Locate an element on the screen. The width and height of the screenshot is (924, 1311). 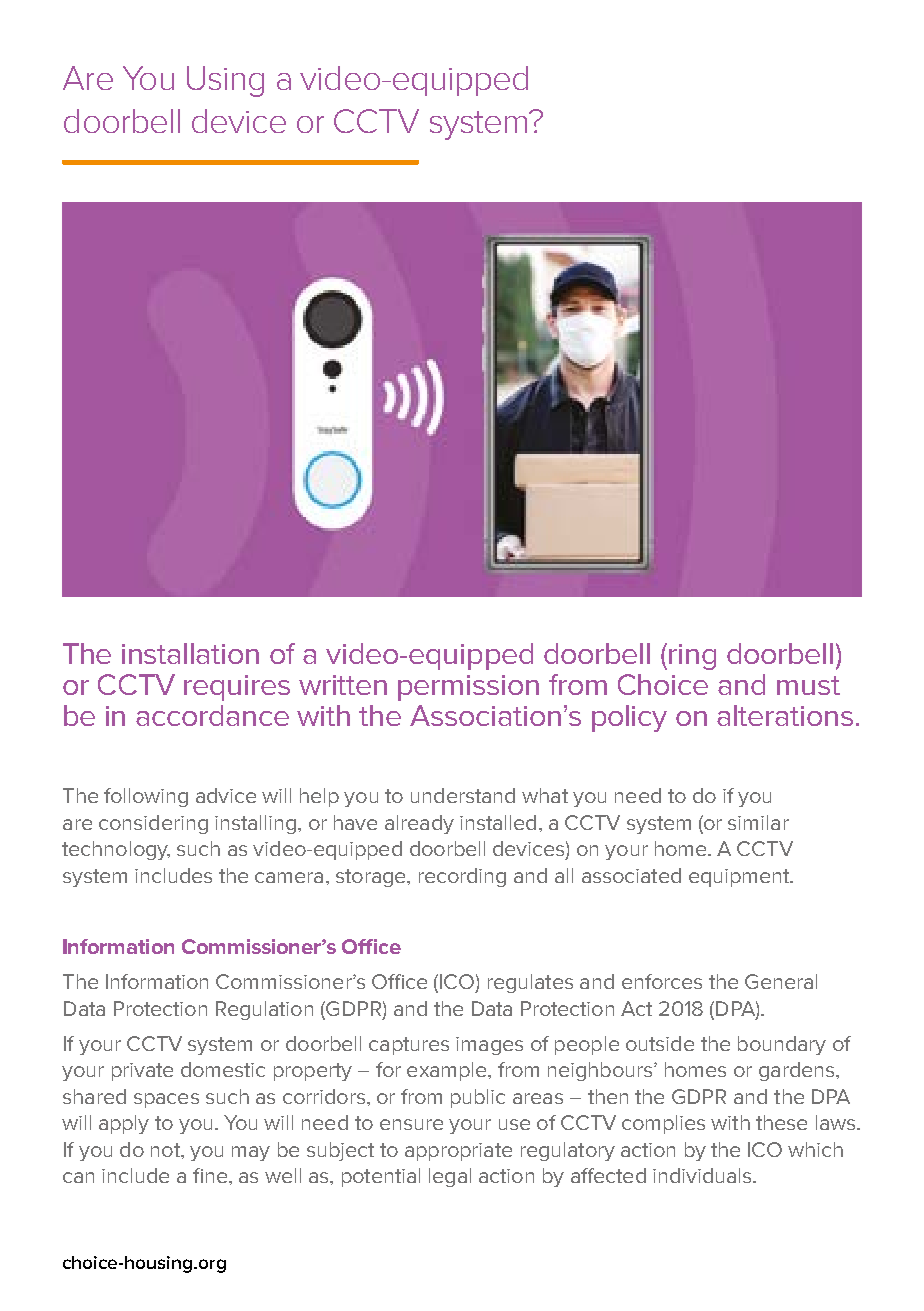
permission is located at coordinates (468, 688).
